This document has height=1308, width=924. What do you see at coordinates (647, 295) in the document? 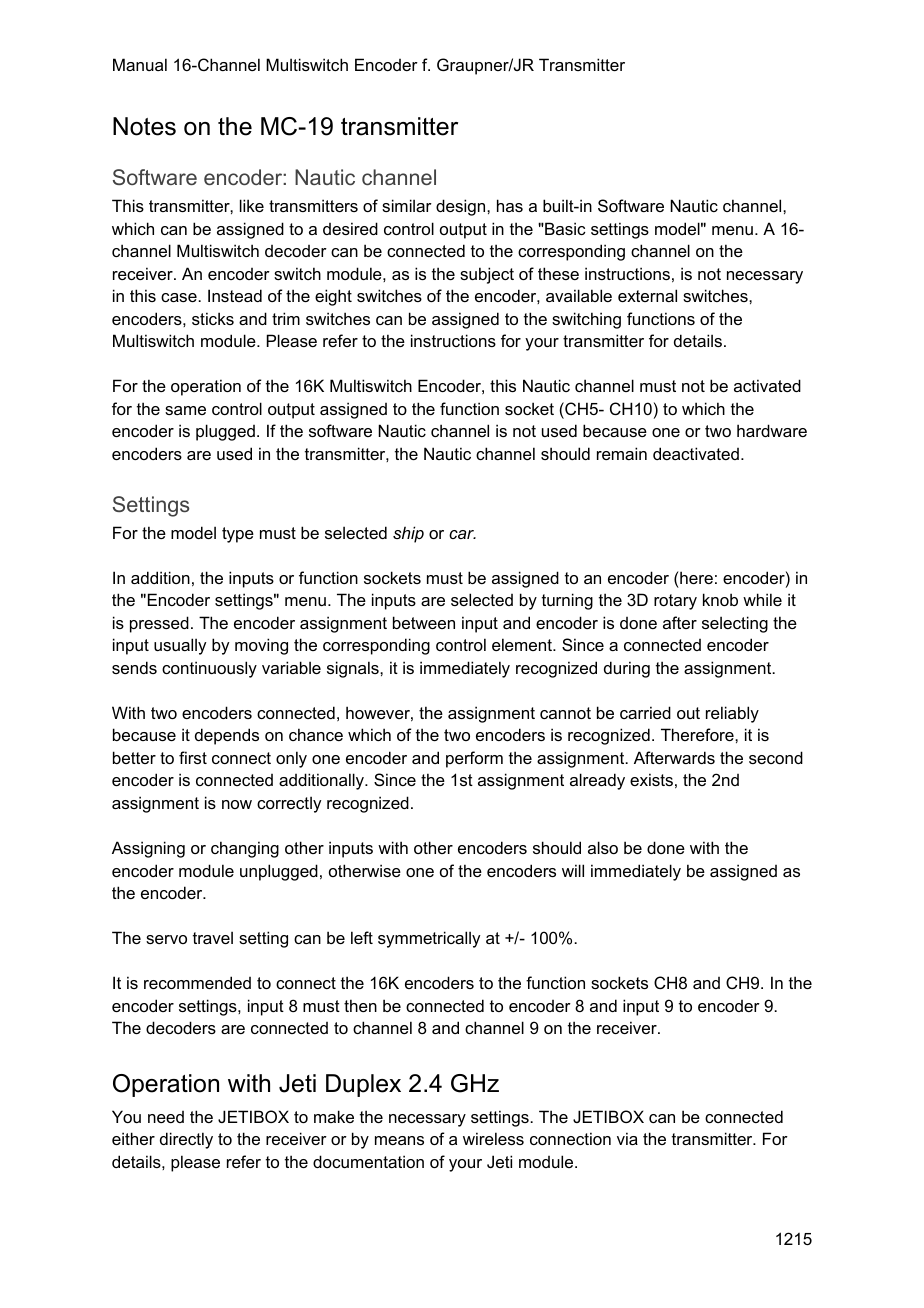
I see `external` at bounding box center [647, 295].
